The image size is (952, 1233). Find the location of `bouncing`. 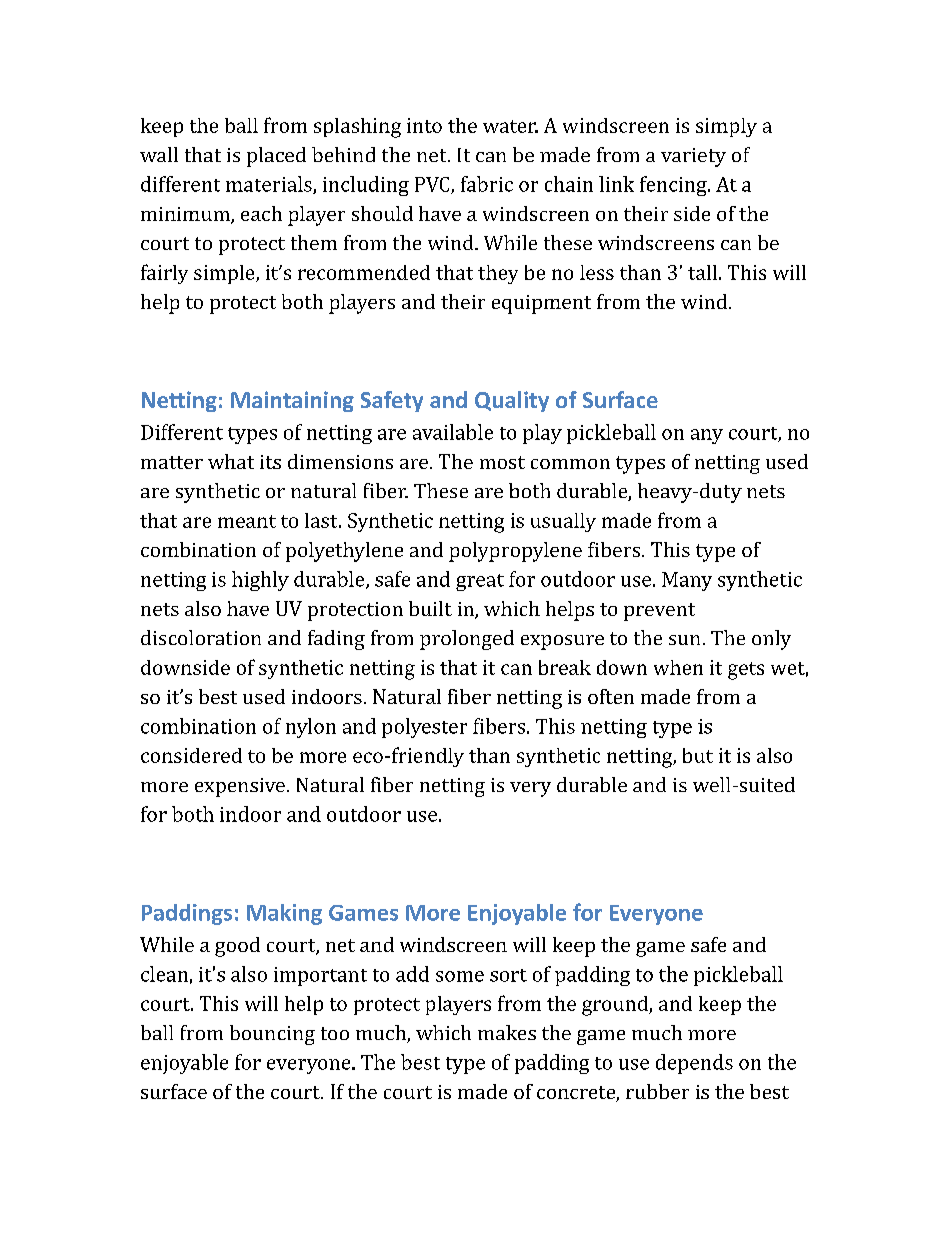

bouncing is located at coordinates (272, 1035).
